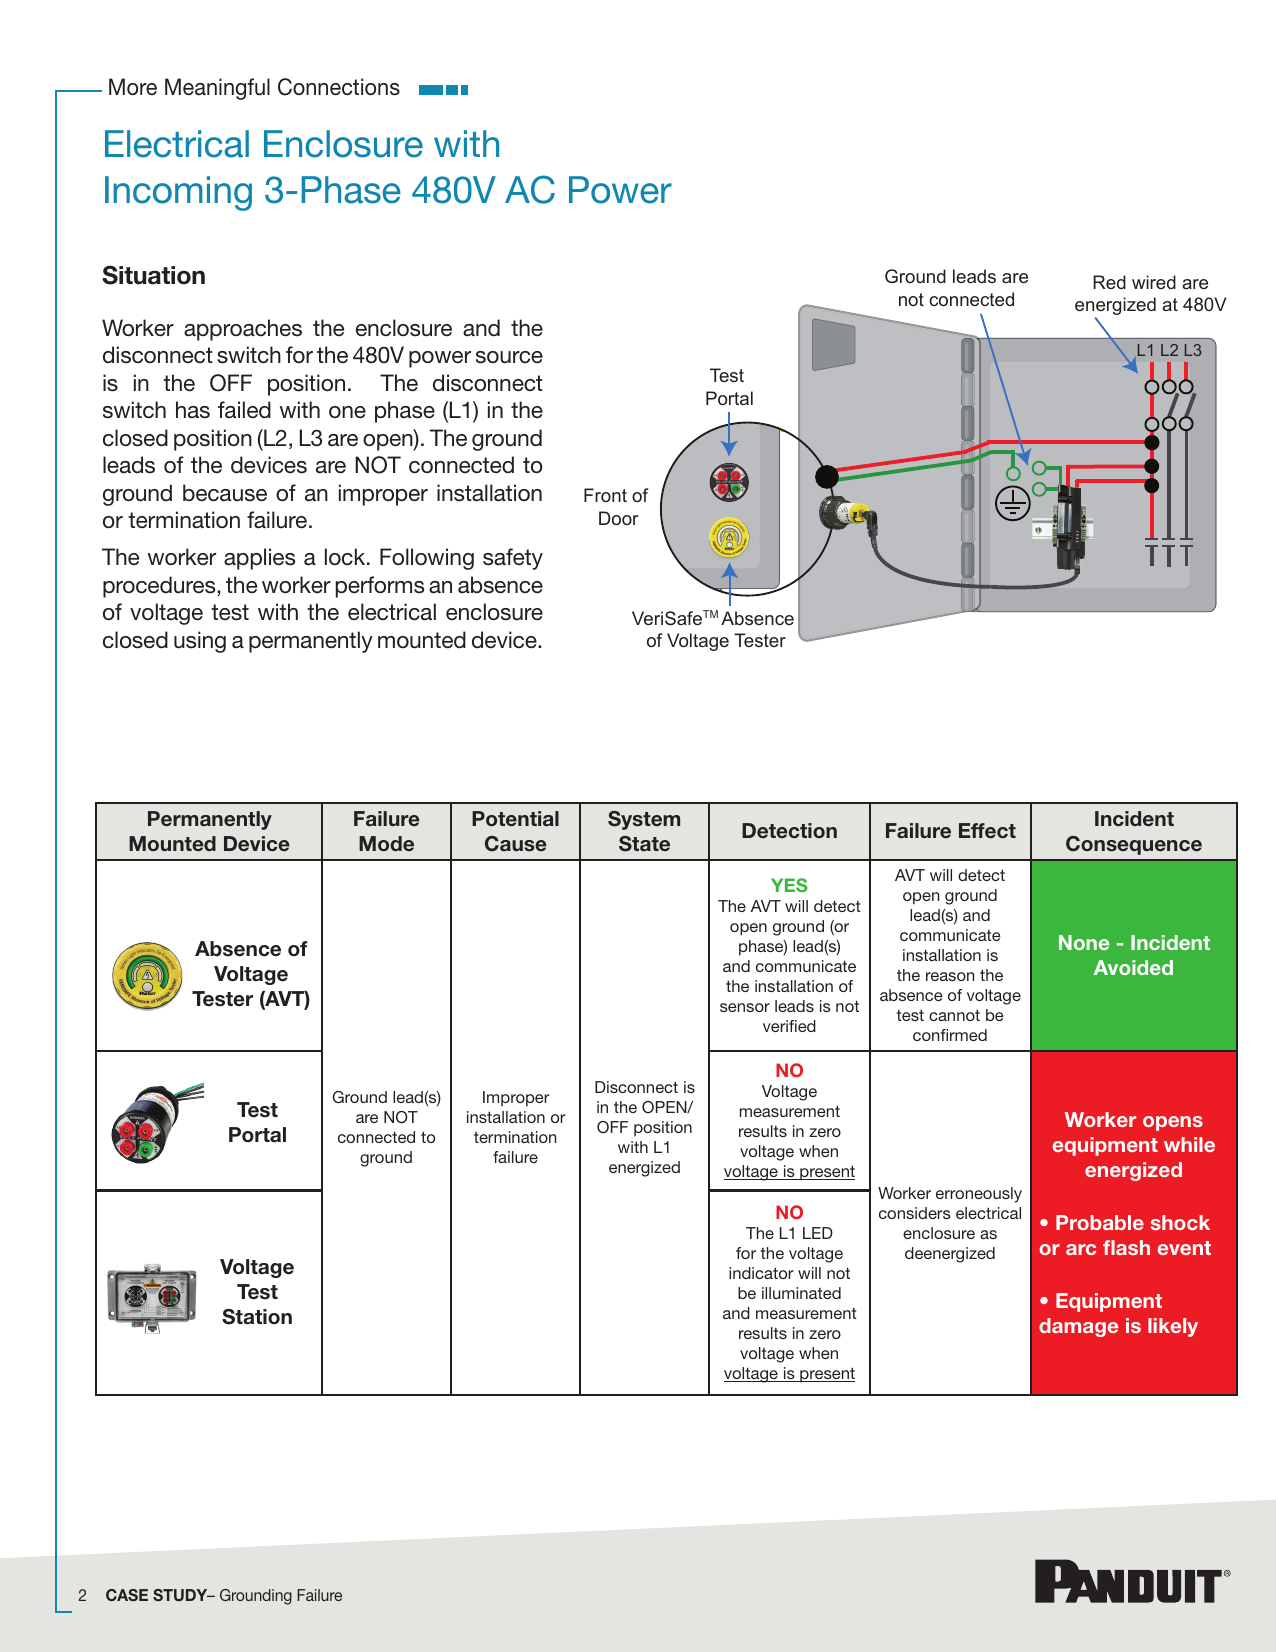 The width and height of the screenshot is (1276, 1652). What do you see at coordinates (1100, 1222) in the screenshot?
I see `Probable` at bounding box center [1100, 1222].
